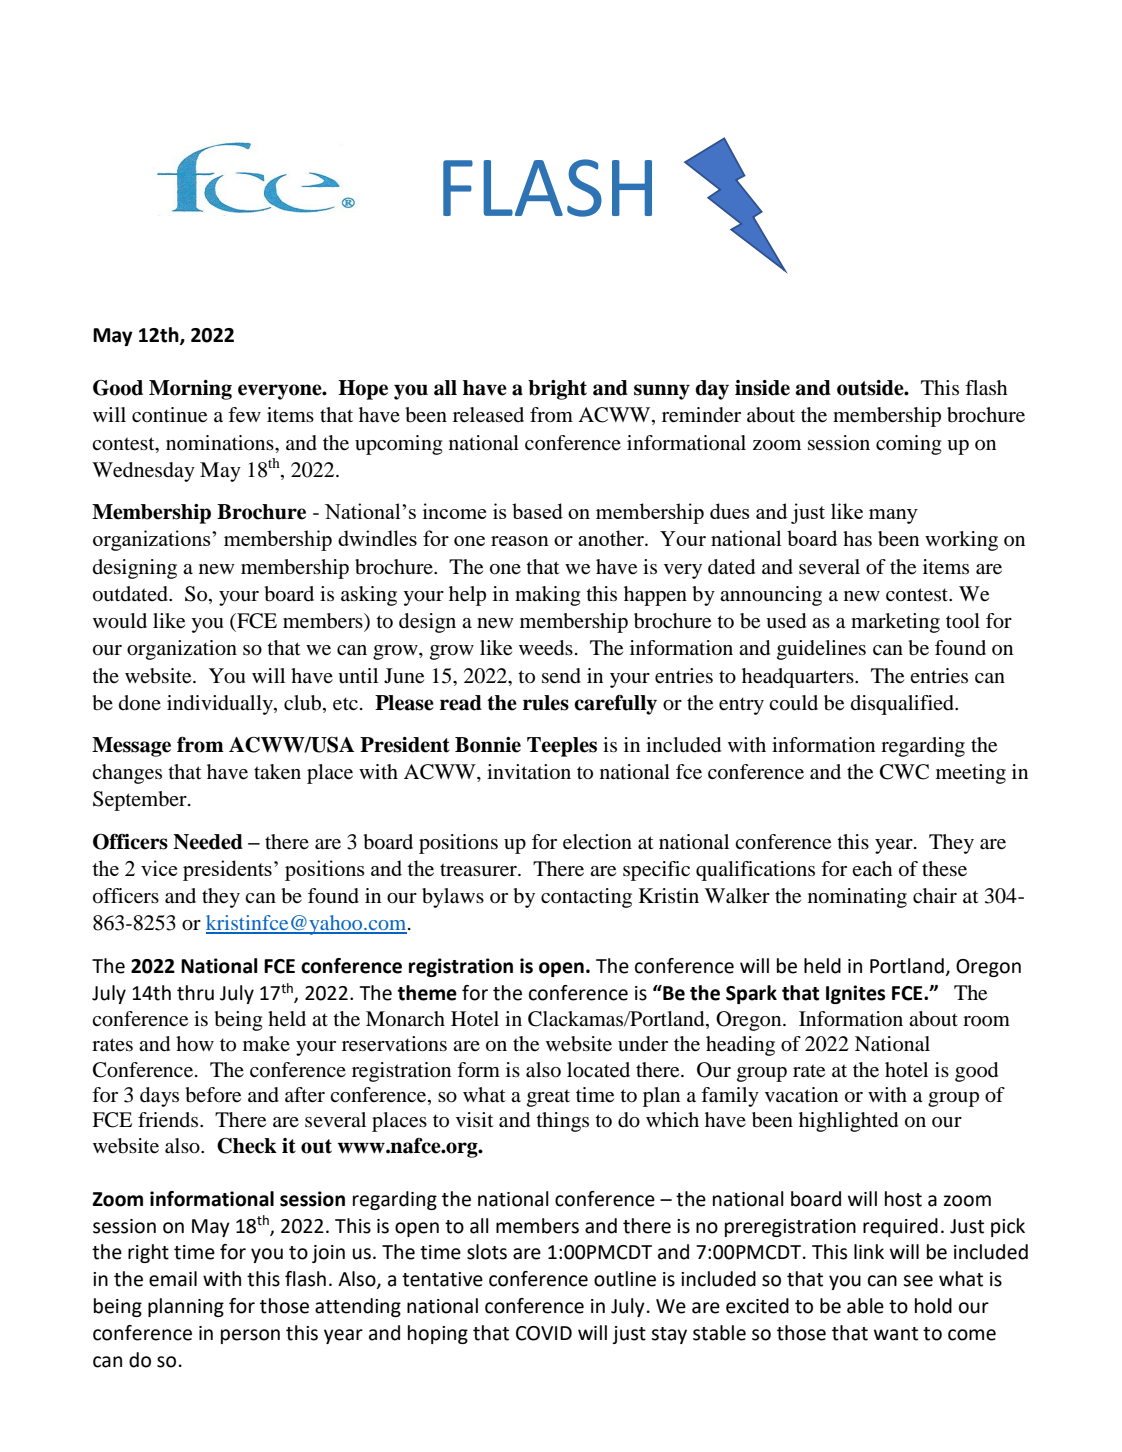  I want to click on election, so click(597, 842).
